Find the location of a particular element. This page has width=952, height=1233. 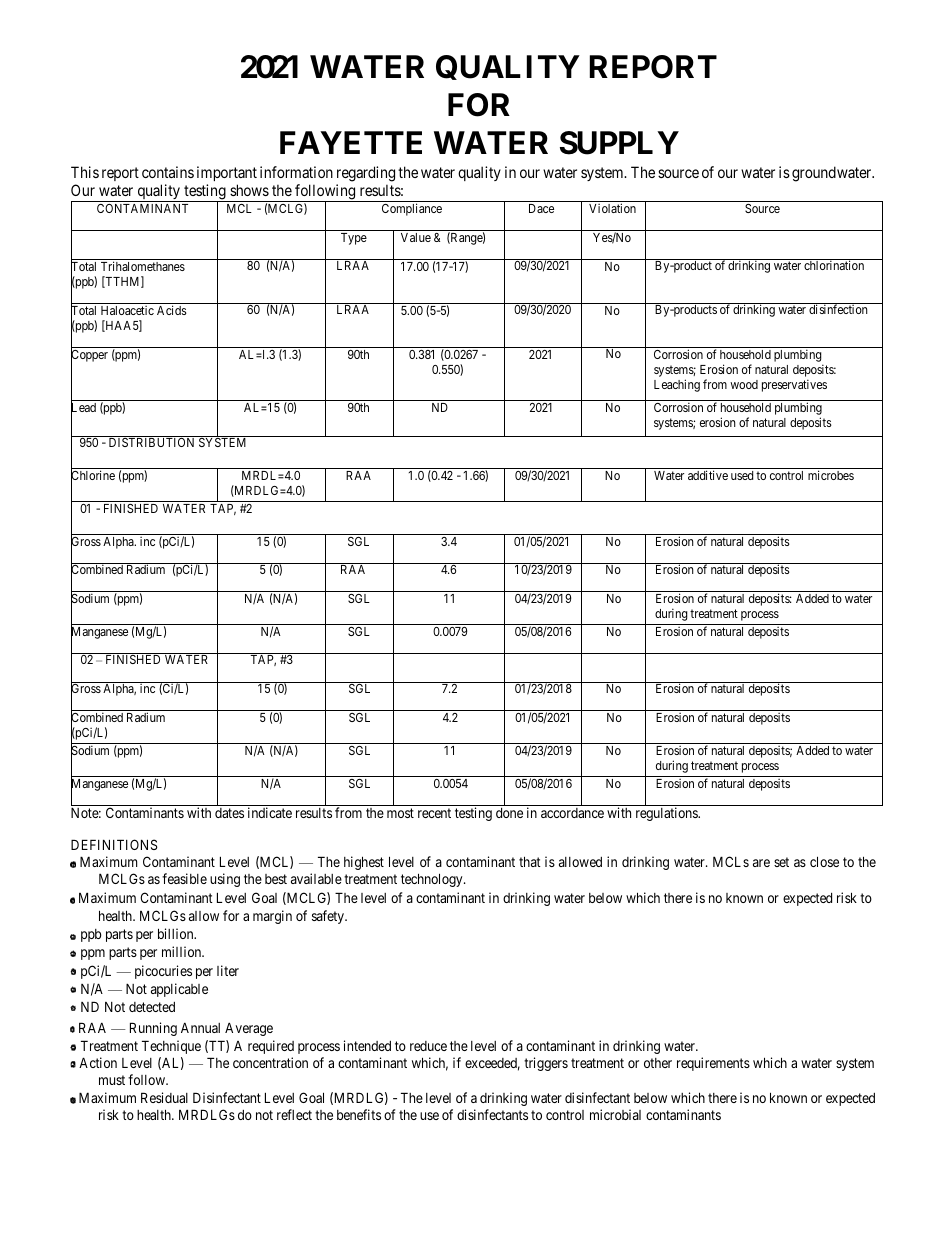

Compliance is located at coordinates (412, 209).
